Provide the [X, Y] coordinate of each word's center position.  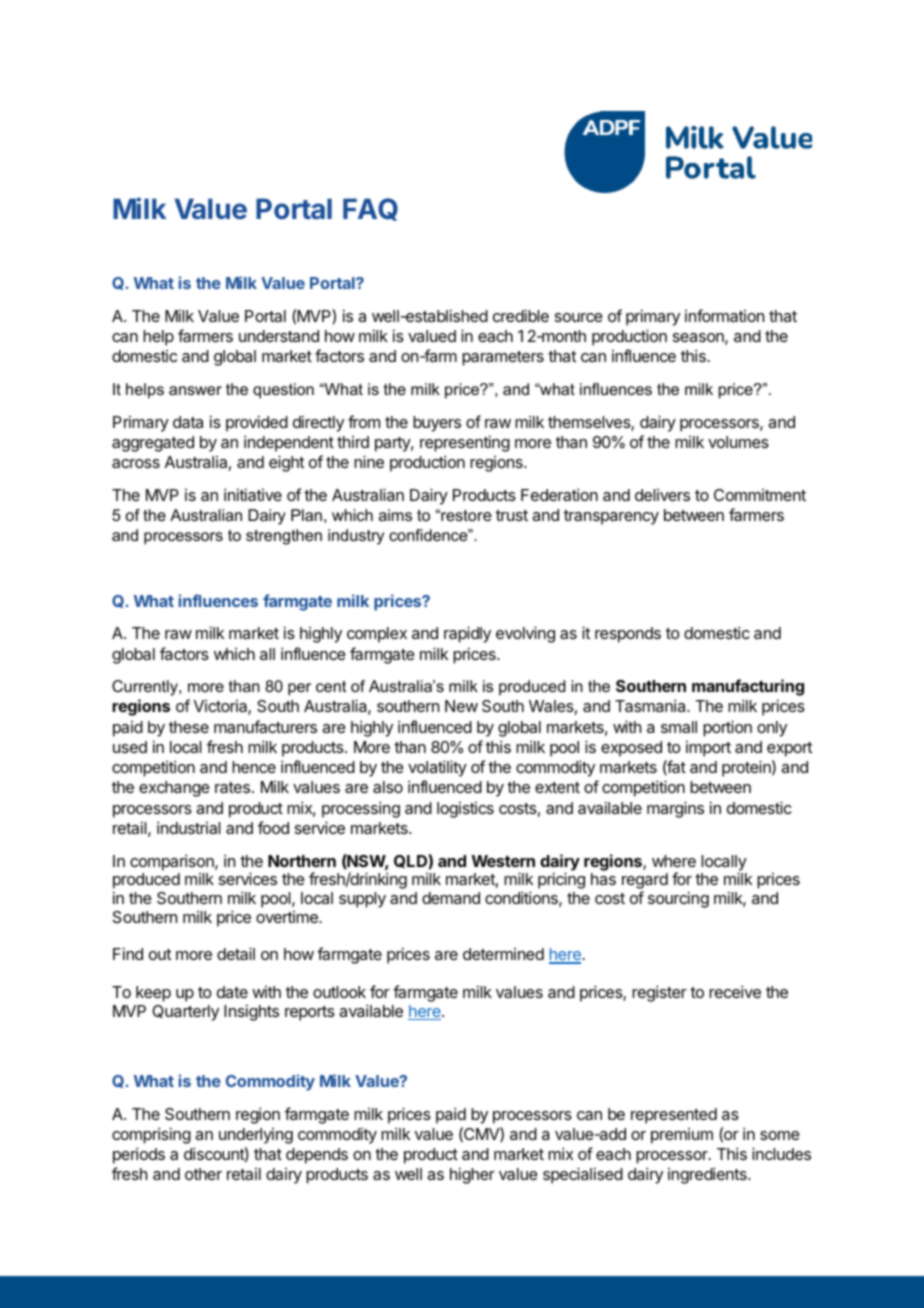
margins [675, 809]
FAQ [370, 209]
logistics [465, 810]
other [203, 1174]
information [724, 315]
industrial [189, 827]
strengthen [284, 537]
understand [279, 336]
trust [512, 515]
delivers [662, 495]
